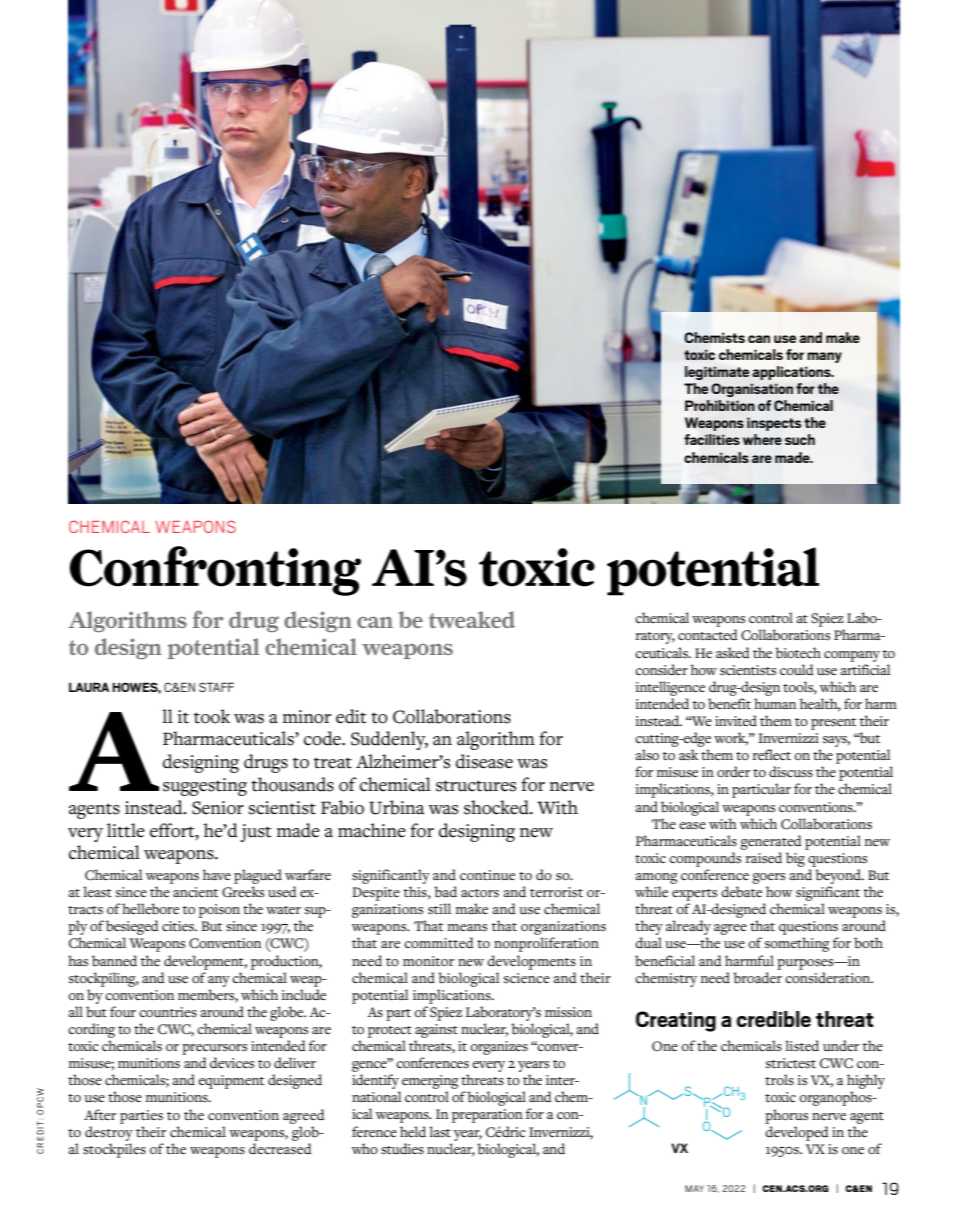  What do you see at coordinates (717, 373) in the page?
I see `legitimate` at bounding box center [717, 373].
